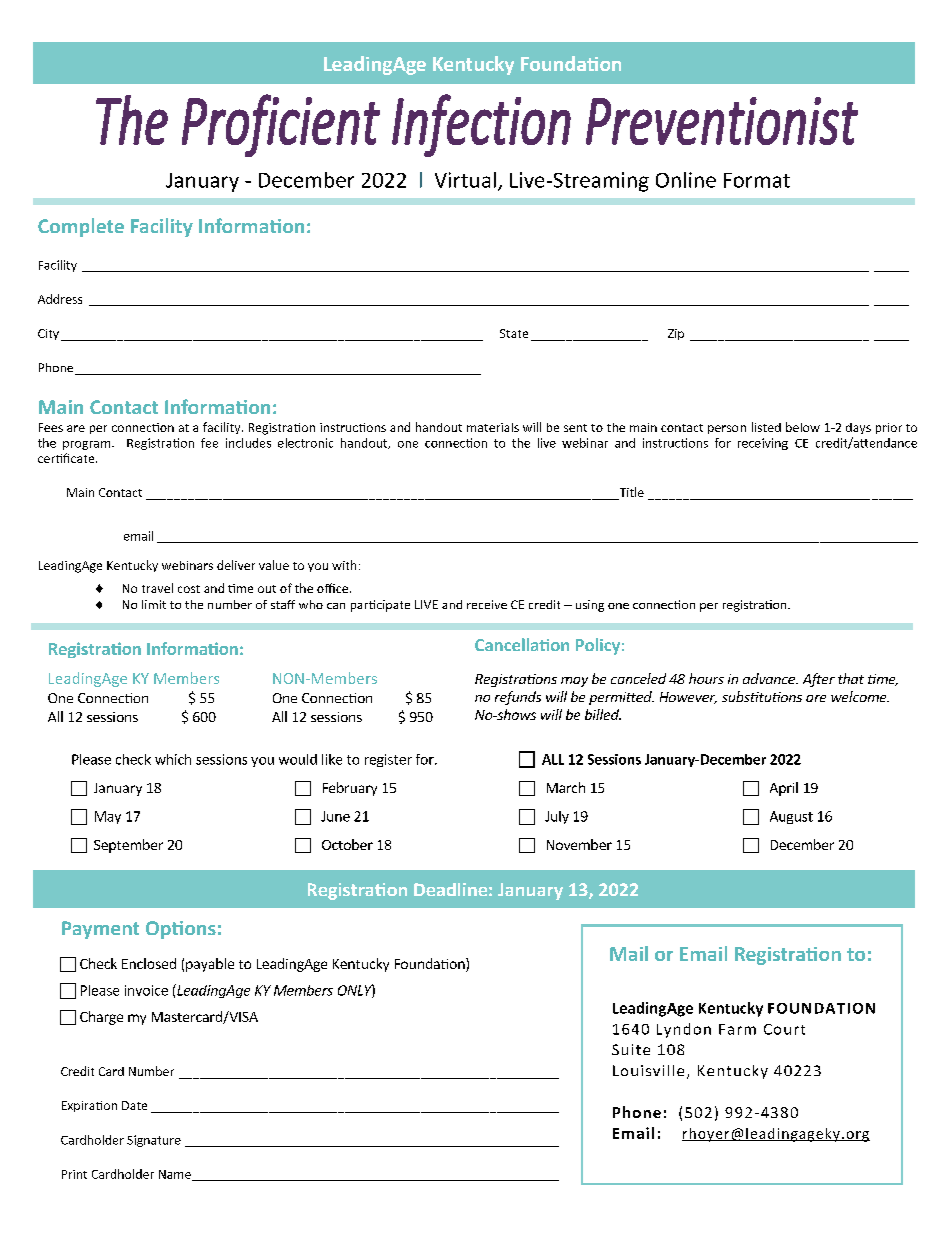 This screenshot has width=952, height=1233. I want to click on limit, so click(154, 604).
